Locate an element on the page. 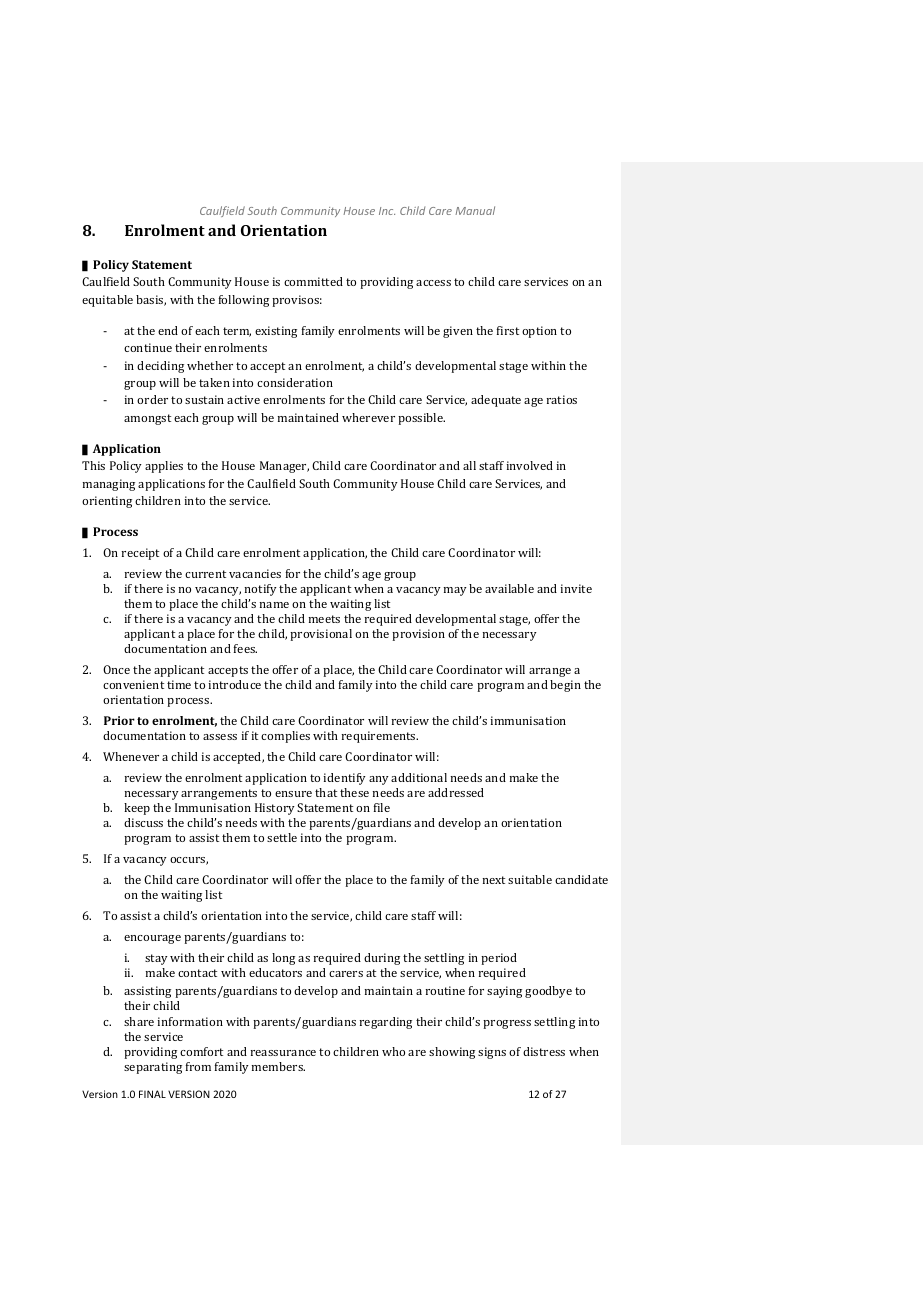 The image size is (924, 1308). meets is located at coordinates (324, 619).
